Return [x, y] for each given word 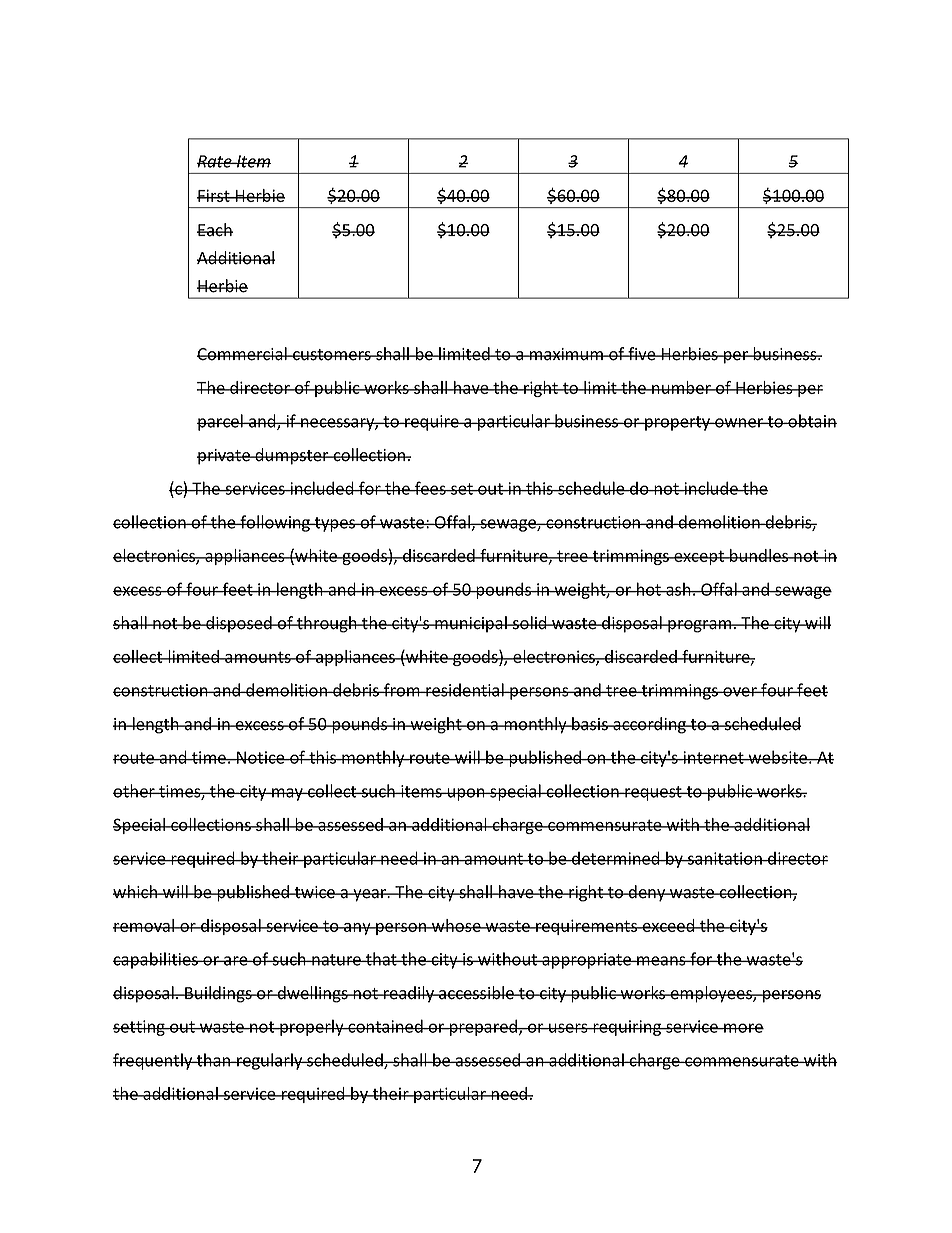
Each [215, 230]
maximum [567, 354]
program [700, 626]
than [213, 1060]
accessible [476, 993]
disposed [239, 624]
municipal [471, 624]
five [642, 354]
